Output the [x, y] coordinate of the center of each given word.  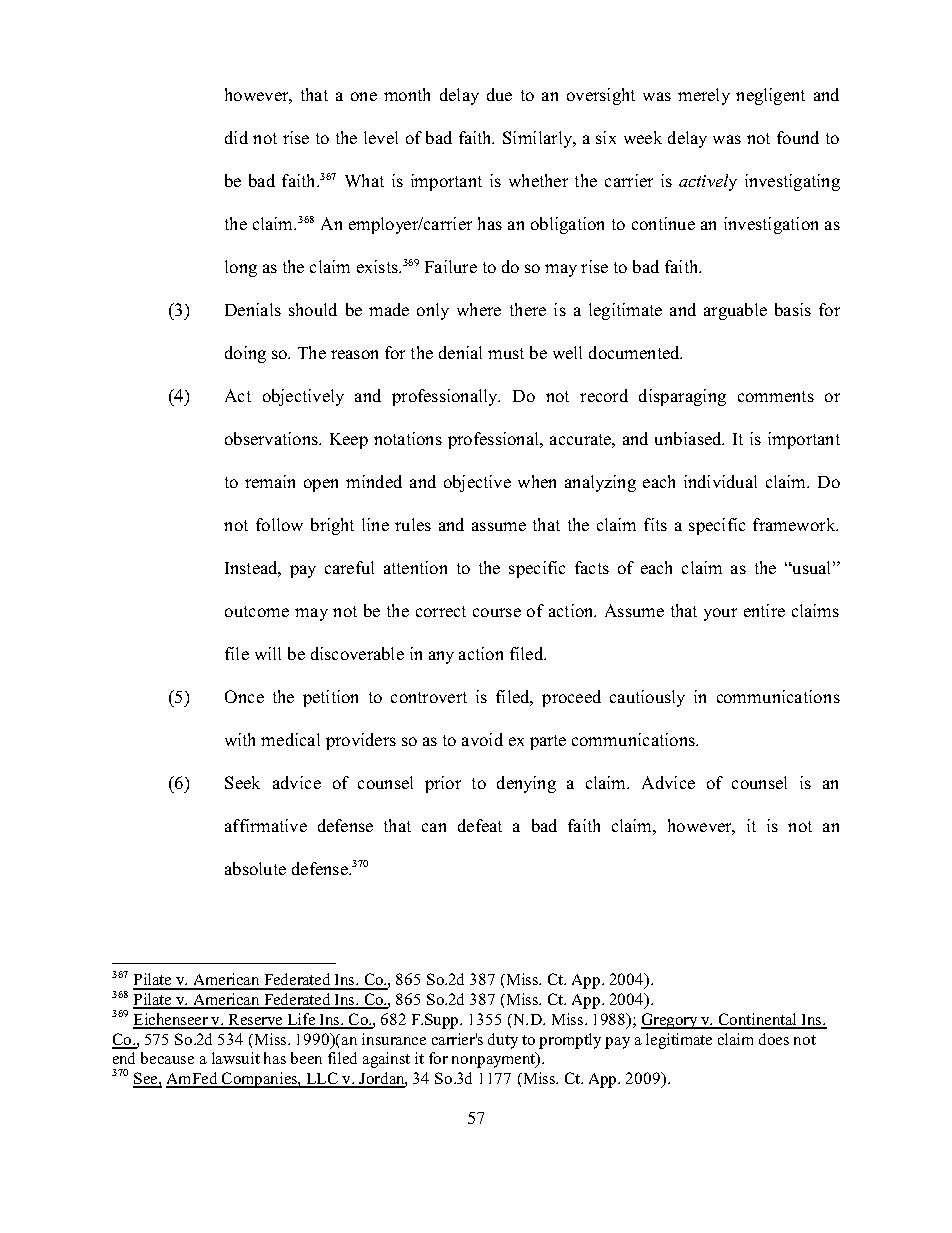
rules [413, 524]
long [241, 268]
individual [720, 481]
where [479, 309]
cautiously [647, 698]
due [499, 94]
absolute [255, 868]
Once [244, 696]
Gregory [670, 1021]
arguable [735, 311]
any [441, 657]
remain [270, 481]
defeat [480, 825]
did [236, 137]
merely [704, 96]
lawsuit [236, 1058]
